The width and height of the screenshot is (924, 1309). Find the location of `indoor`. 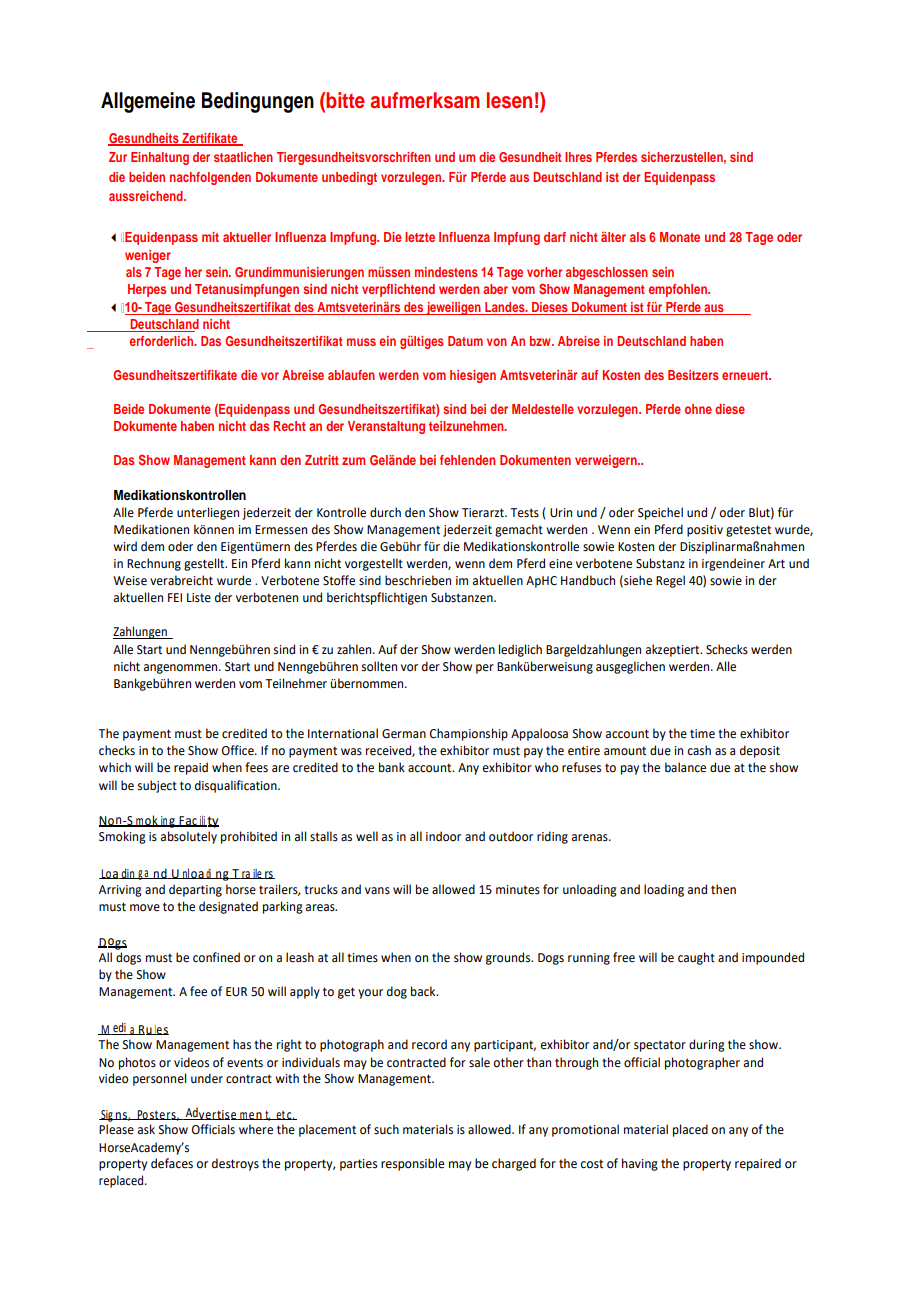

indoor is located at coordinates (443, 836).
